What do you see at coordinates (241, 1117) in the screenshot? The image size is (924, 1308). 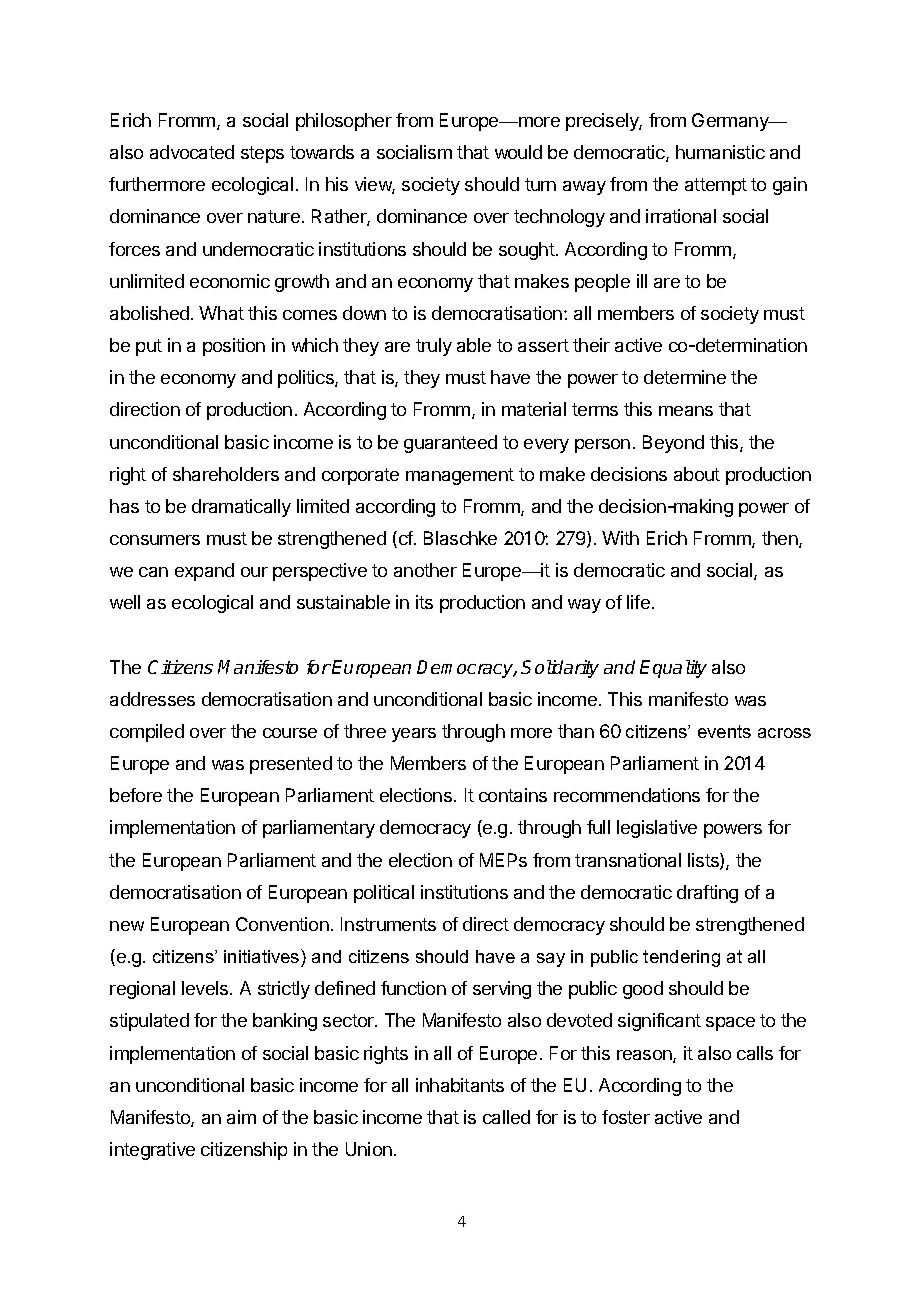 I see `aim` at bounding box center [241, 1117].
